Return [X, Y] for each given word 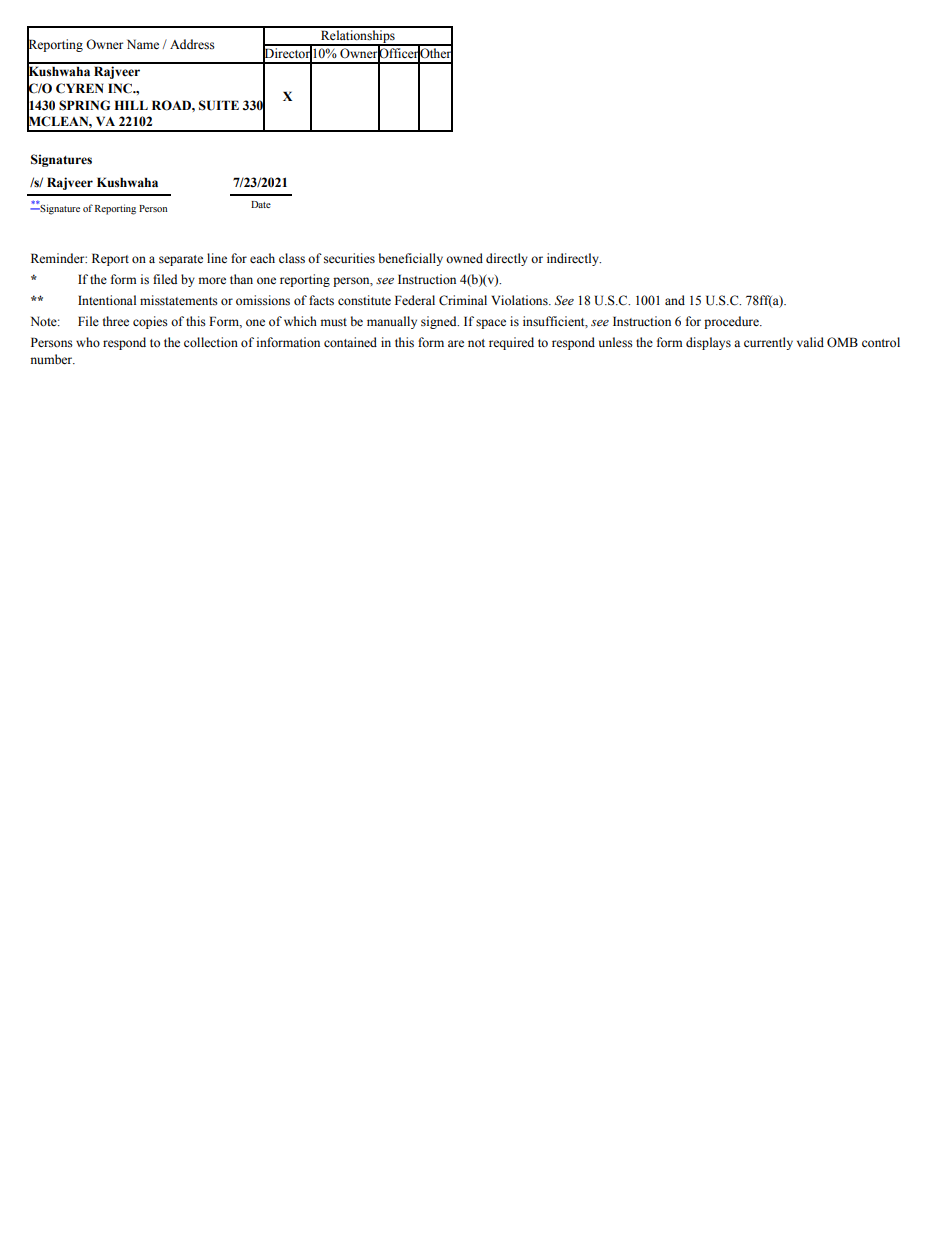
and [675, 300]
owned [464, 258]
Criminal [463, 300]
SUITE [219, 105]
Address [192, 44]
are [456, 343]
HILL [131, 105]
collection [211, 342]
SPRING [84, 105]
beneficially [411, 259]
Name [143, 44]
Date [261, 204]
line [217, 258]
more [212, 281]
